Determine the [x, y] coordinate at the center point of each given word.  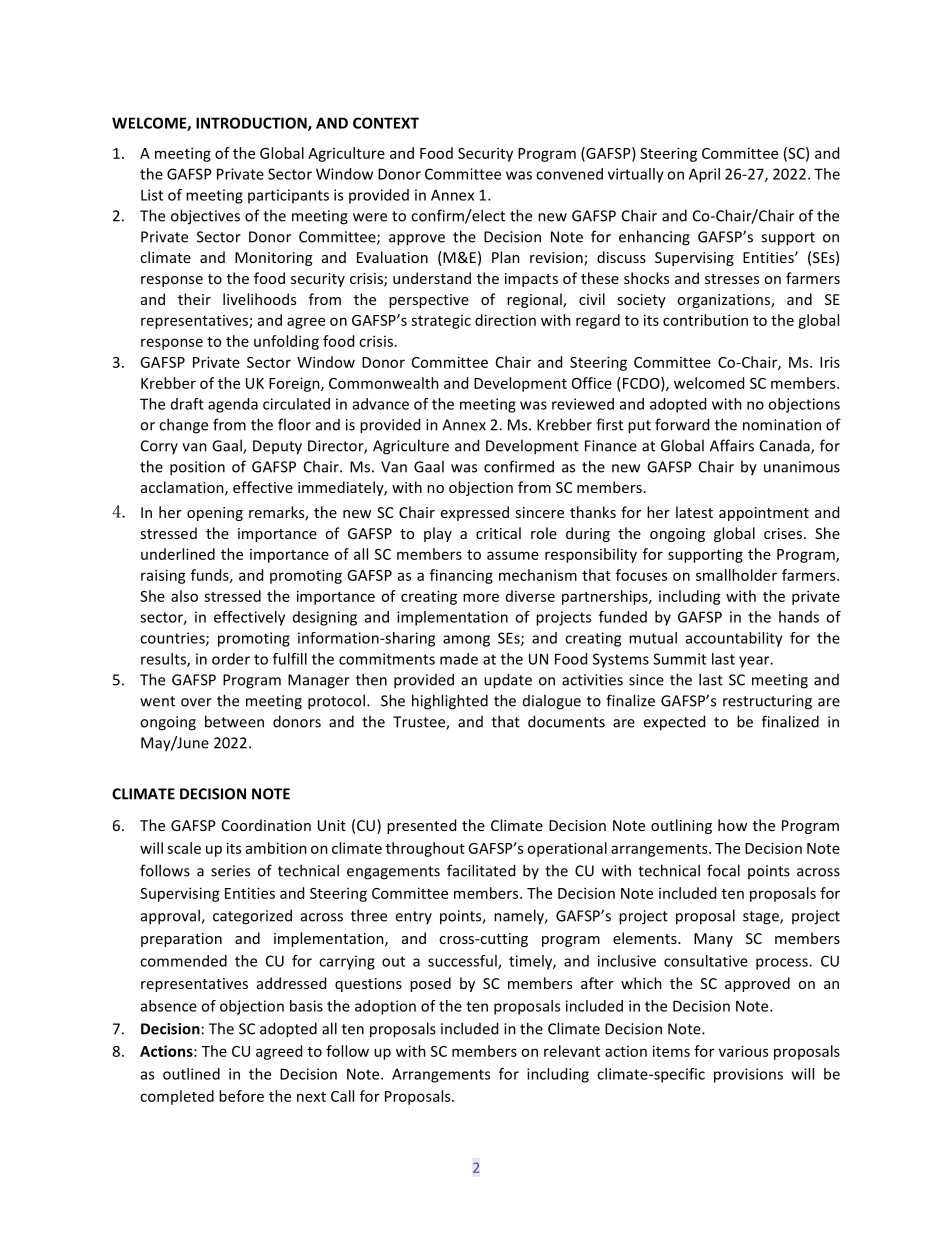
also [184, 596]
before [241, 1096]
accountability [734, 639]
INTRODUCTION [252, 124]
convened [569, 174]
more [481, 597]
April [704, 175]
